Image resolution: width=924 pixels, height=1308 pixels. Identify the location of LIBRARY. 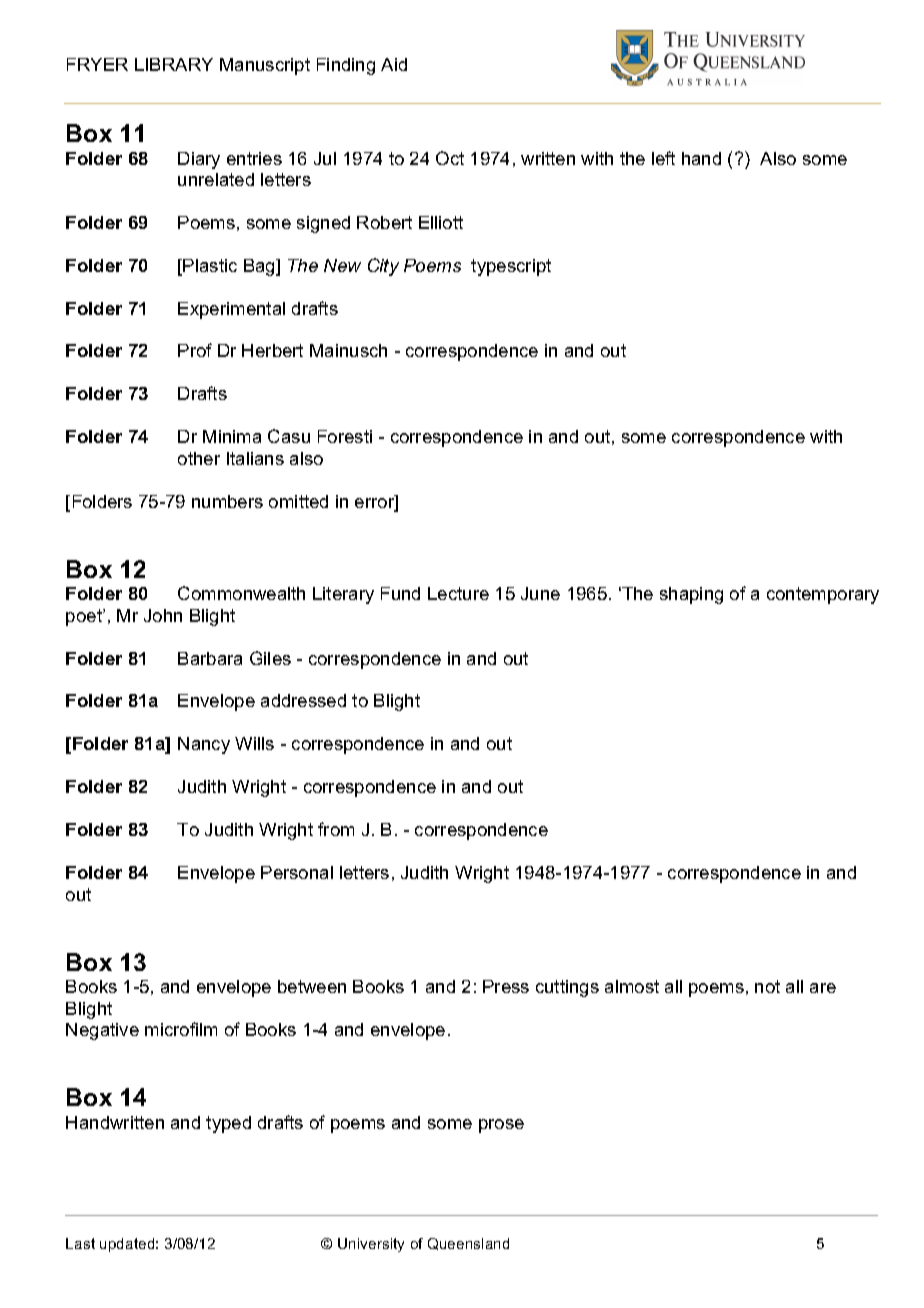
(174, 64).
